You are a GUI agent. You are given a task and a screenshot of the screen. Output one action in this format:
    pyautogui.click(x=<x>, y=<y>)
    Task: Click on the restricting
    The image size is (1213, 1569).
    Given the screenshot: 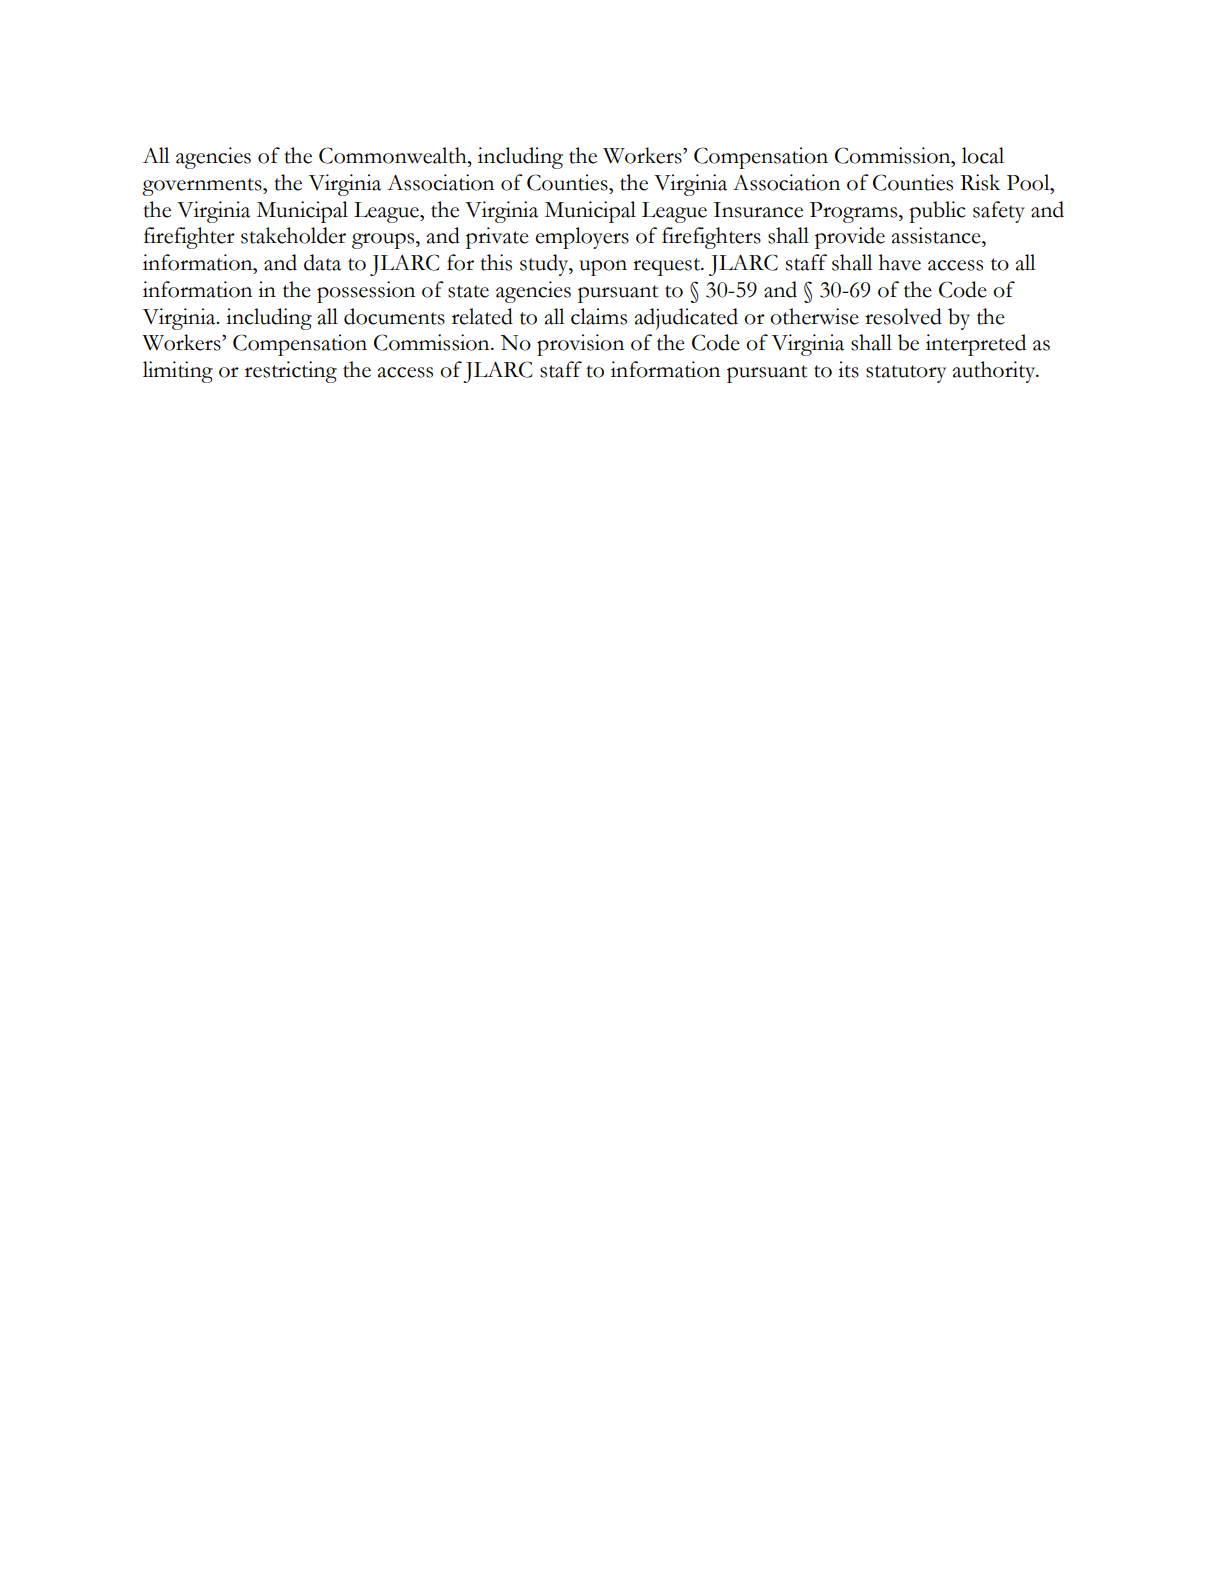 What is the action you would take?
    pyautogui.click(x=291, y=372)
